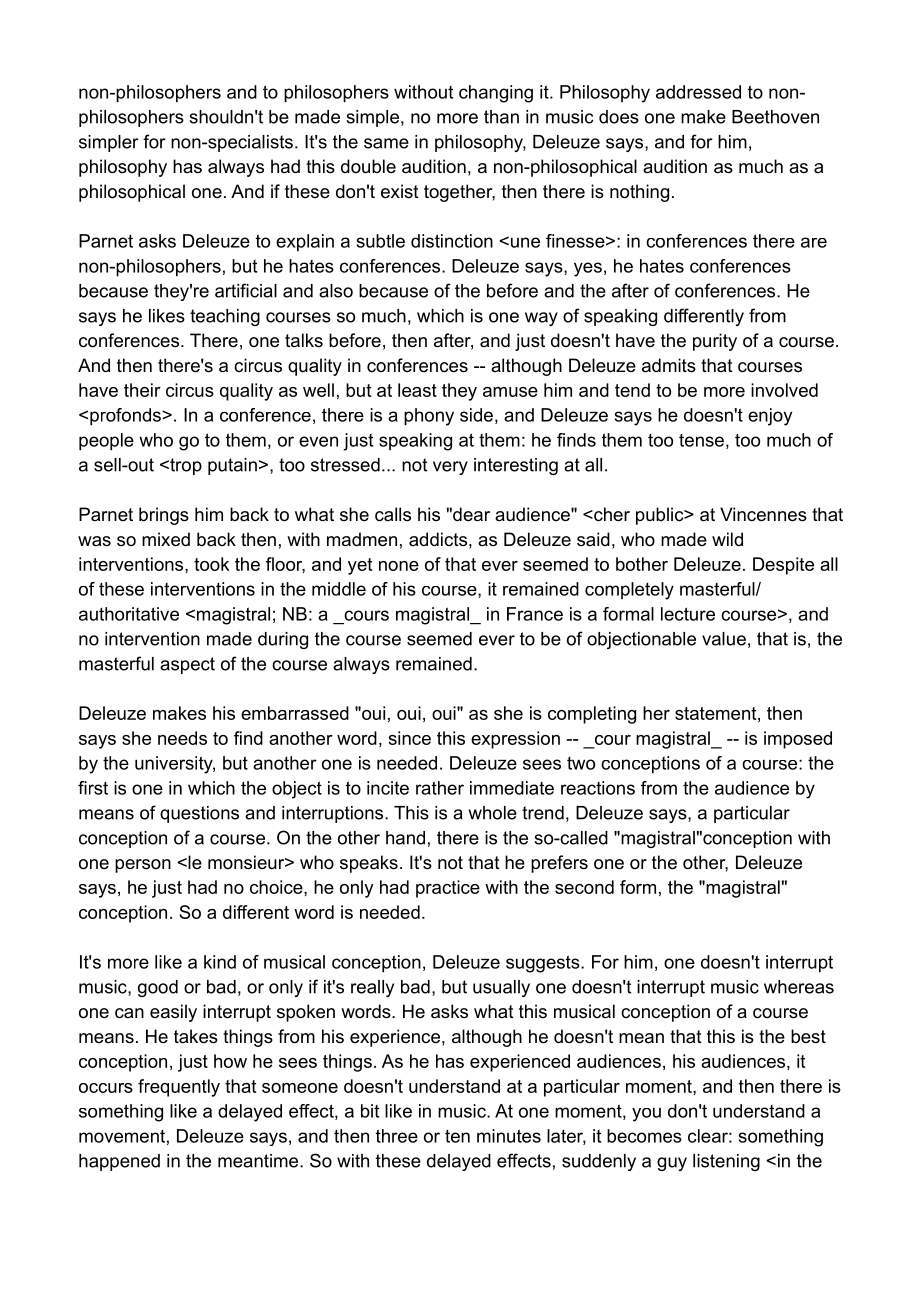  What do you see at coordinates (509, 1136) in the image?
I see `minutes` at bounding box center [509, 1136].
